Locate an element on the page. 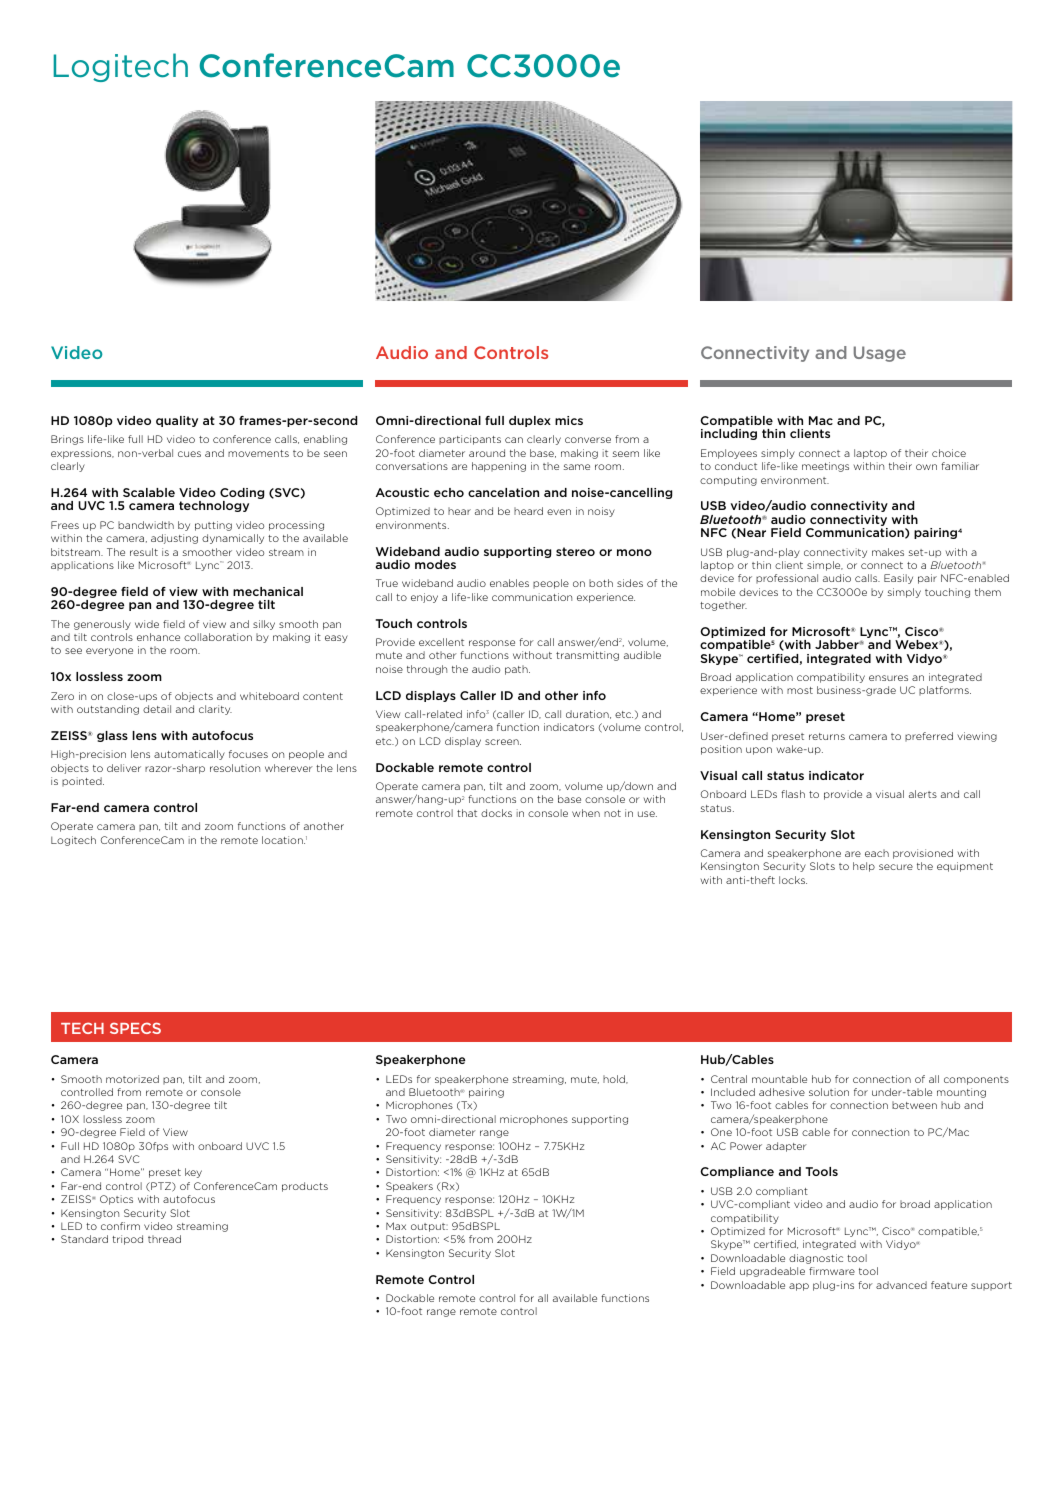 The height and width of the image is (1503, 1063). Usage is located at coordinates (880, 354).
